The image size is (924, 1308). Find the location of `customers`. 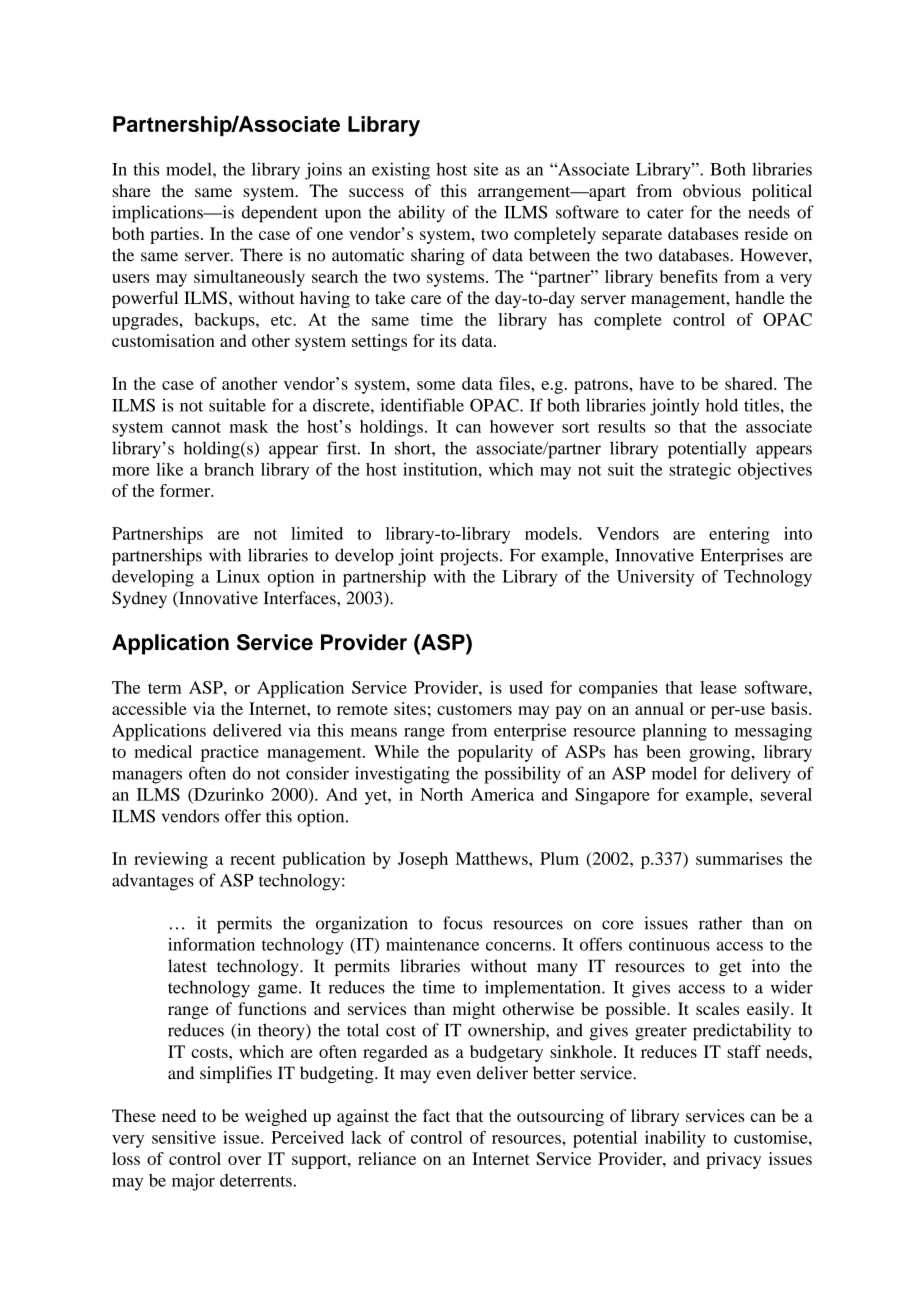

customers is located at coordinates (474, 709).
